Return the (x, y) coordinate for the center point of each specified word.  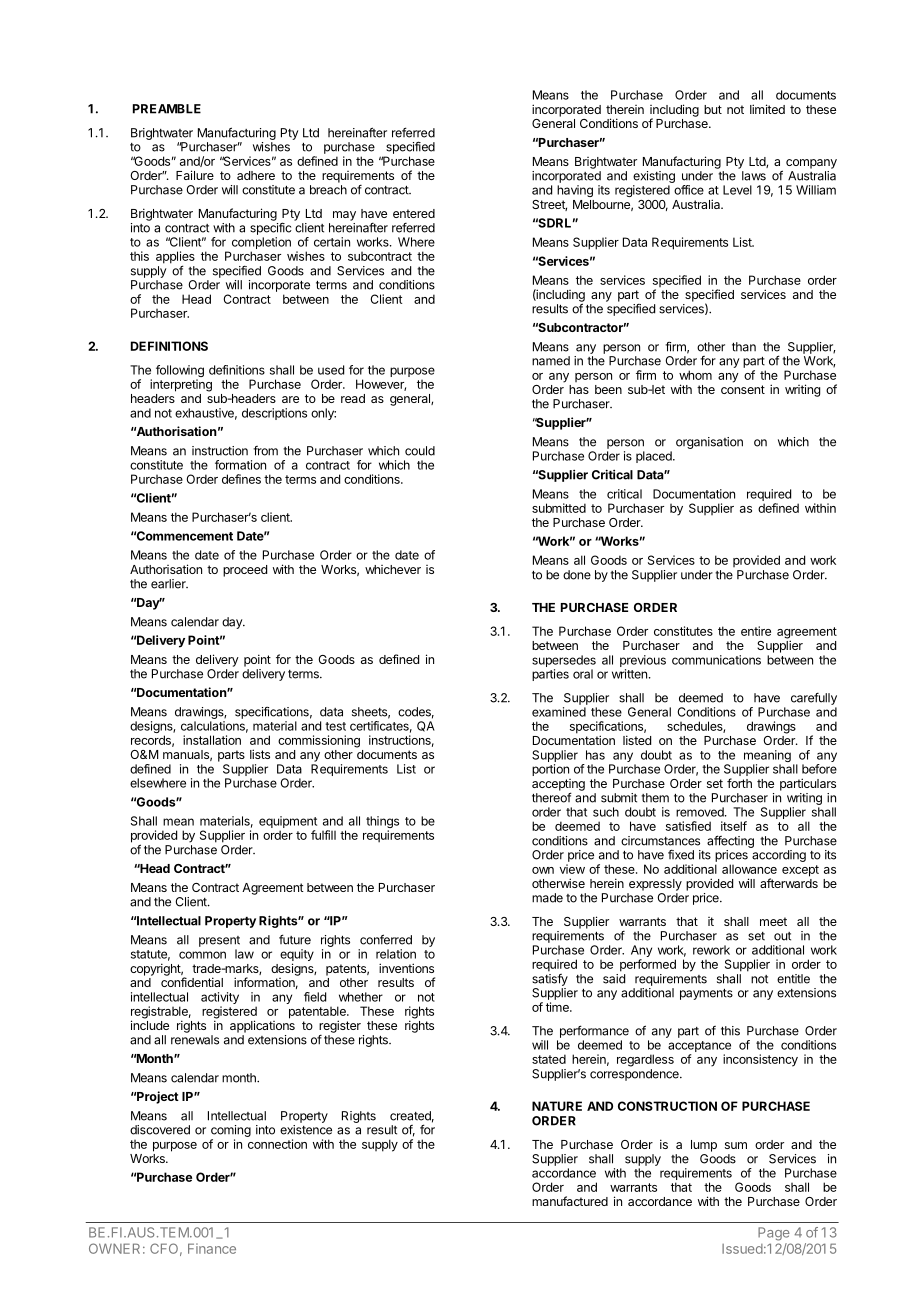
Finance (212, 1248)
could (420, 451)
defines (241, 479)
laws (754, 176)
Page (774, 1234)
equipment (288, 823)
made (547, 898)
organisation (709, 443)
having (575, 191)
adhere (256, 175)
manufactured (570, 1201)
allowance (749, 869)
